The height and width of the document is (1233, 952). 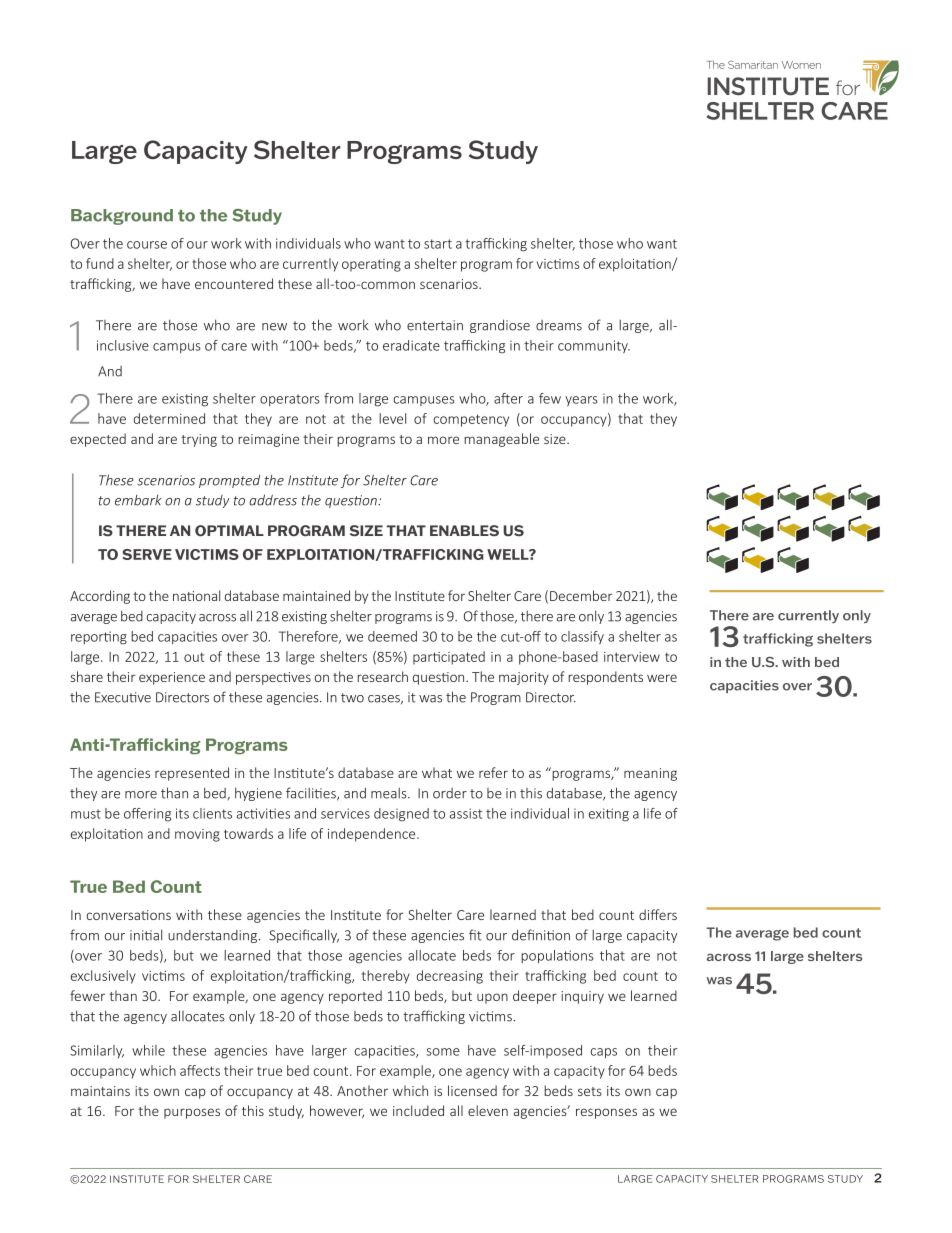 I want to click on while, so click(x=148, y=1050).
